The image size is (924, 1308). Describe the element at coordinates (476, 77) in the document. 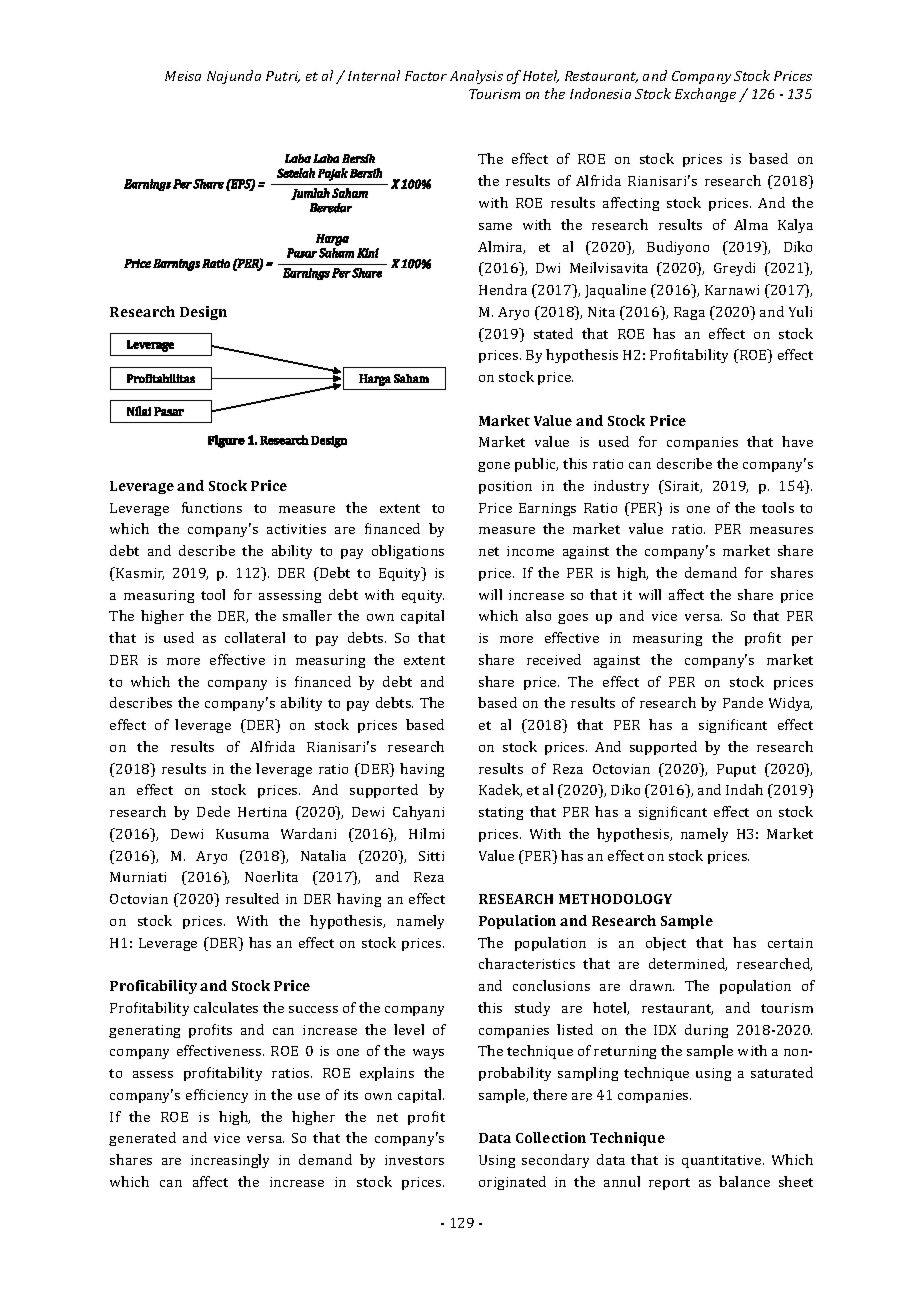

I see `Analysis` at that location.
